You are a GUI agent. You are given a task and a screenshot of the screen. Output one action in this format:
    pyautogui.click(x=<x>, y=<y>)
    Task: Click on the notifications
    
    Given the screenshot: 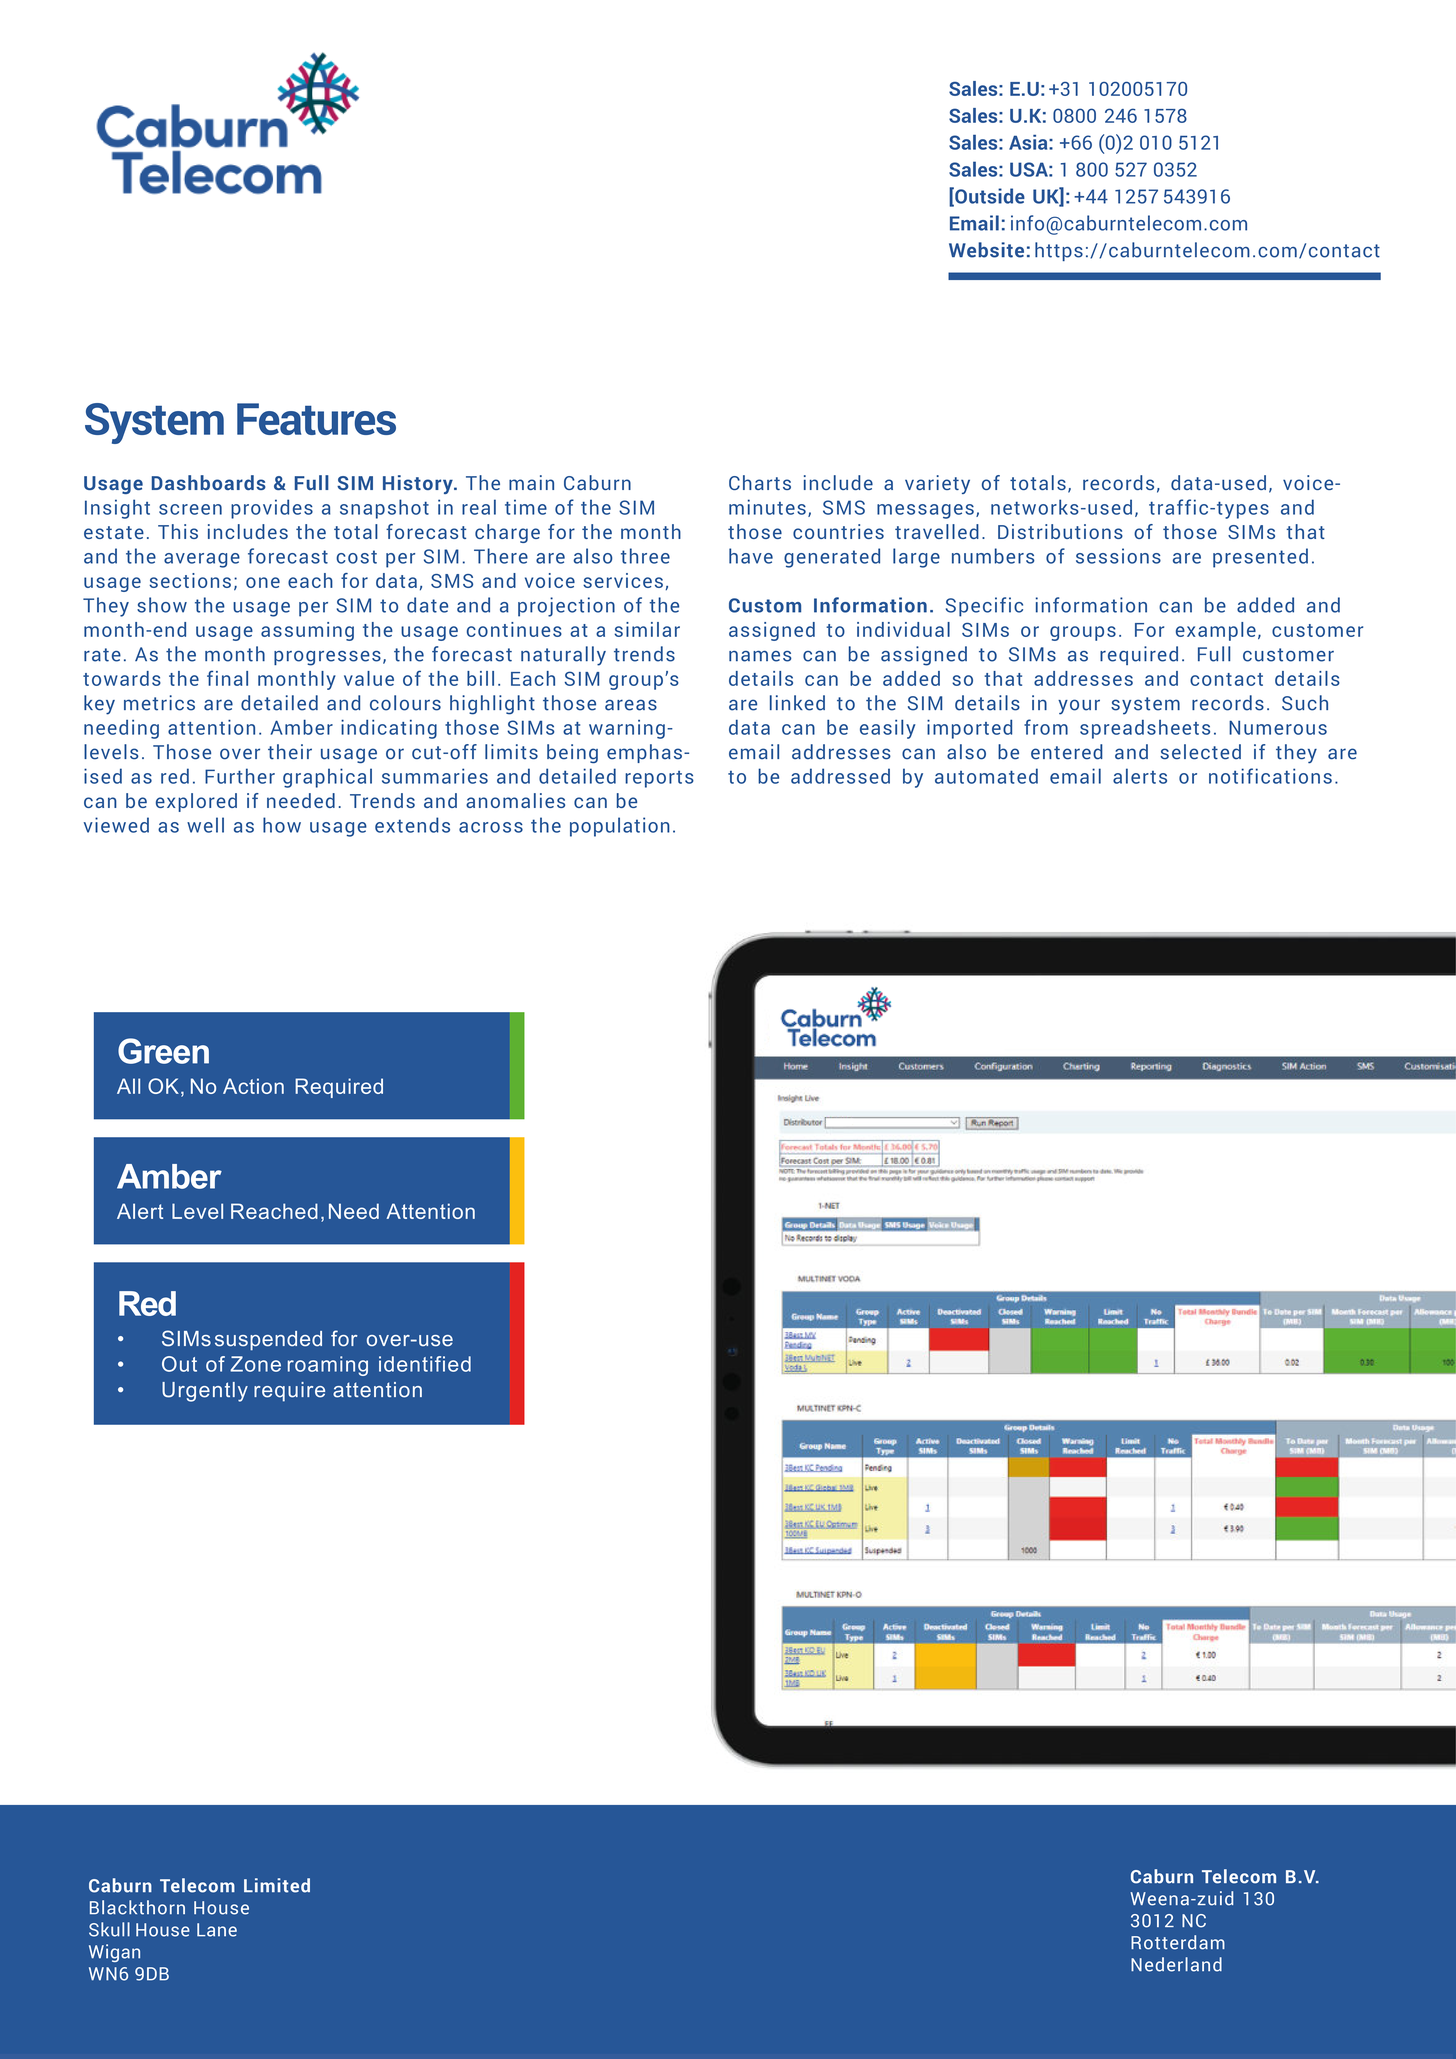 What is the action you would take?
    pyautogui.click(x=1270, y=776)
